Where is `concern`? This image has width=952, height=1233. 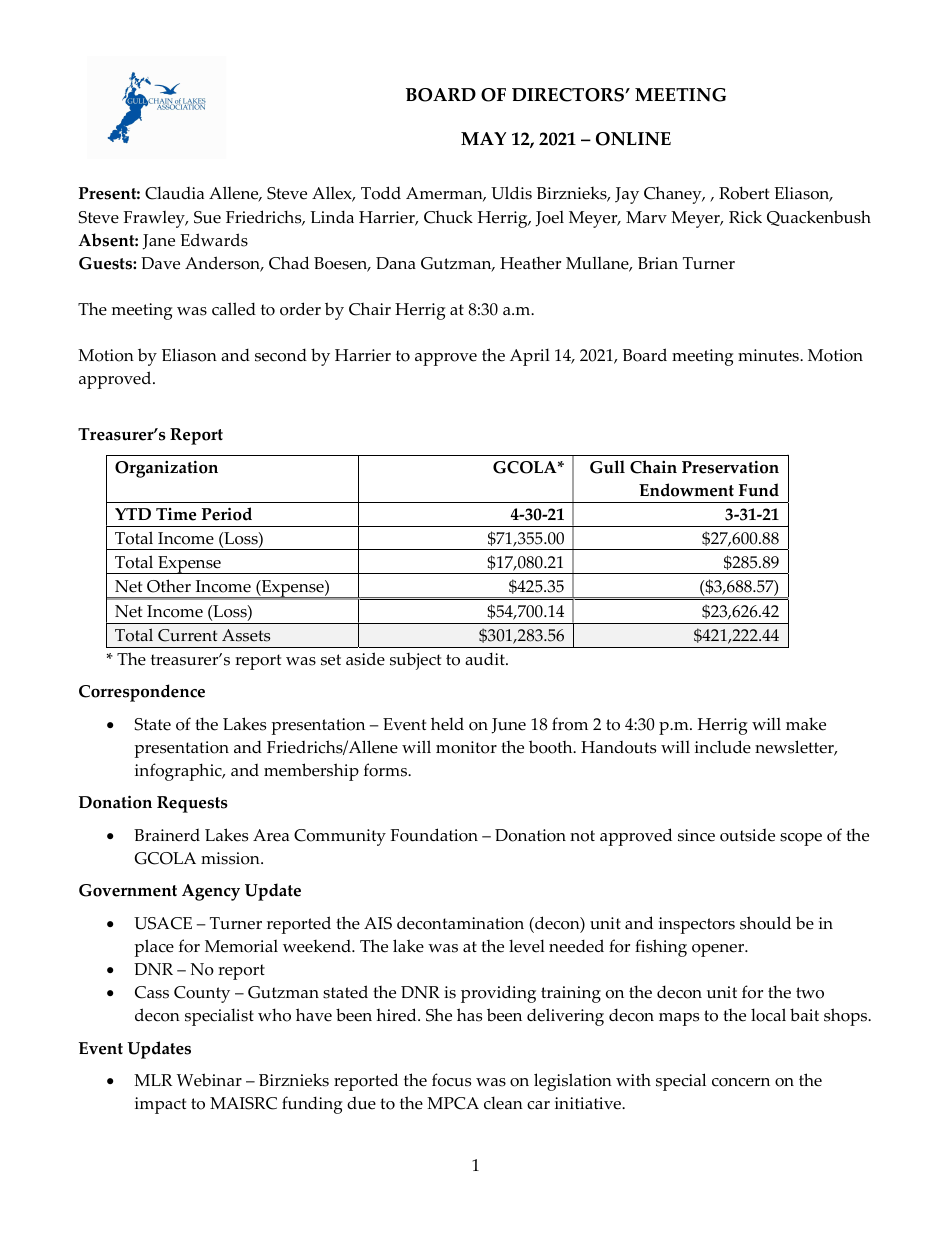 concern is located at coordinates (741, 1082).
